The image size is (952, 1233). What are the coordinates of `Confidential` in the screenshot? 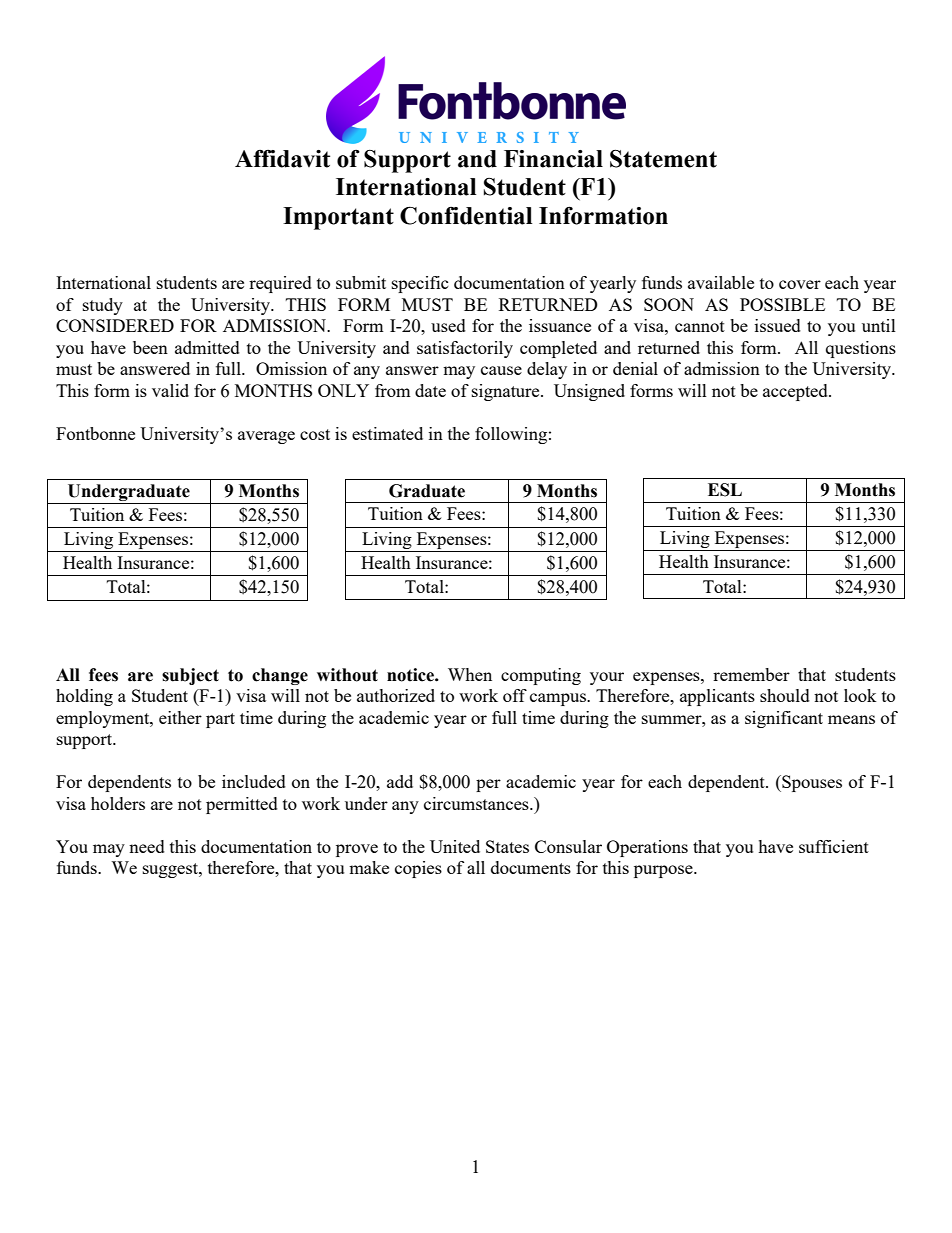 It's located at (466, 215).
